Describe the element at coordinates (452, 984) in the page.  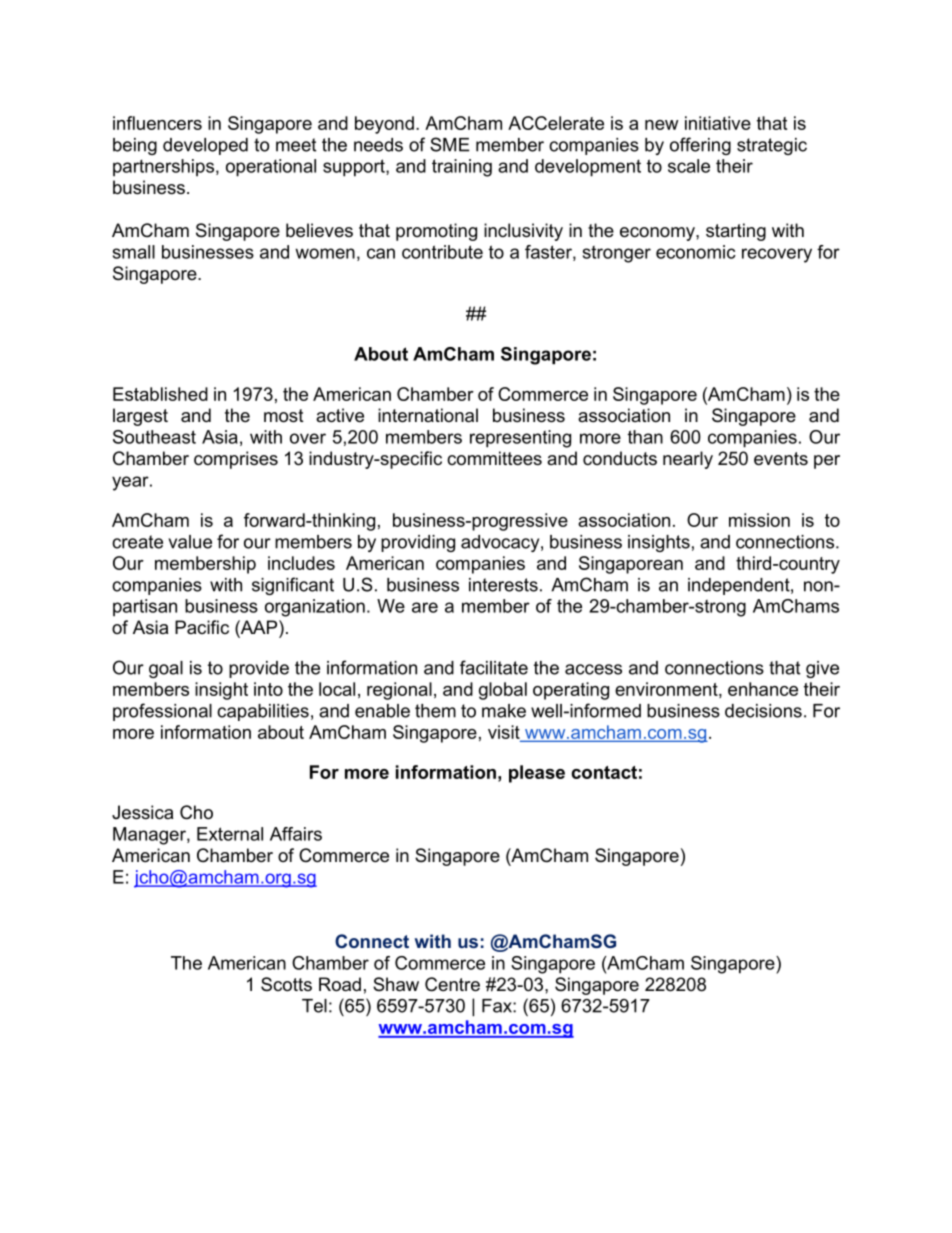
I see `Centre` at that location.
